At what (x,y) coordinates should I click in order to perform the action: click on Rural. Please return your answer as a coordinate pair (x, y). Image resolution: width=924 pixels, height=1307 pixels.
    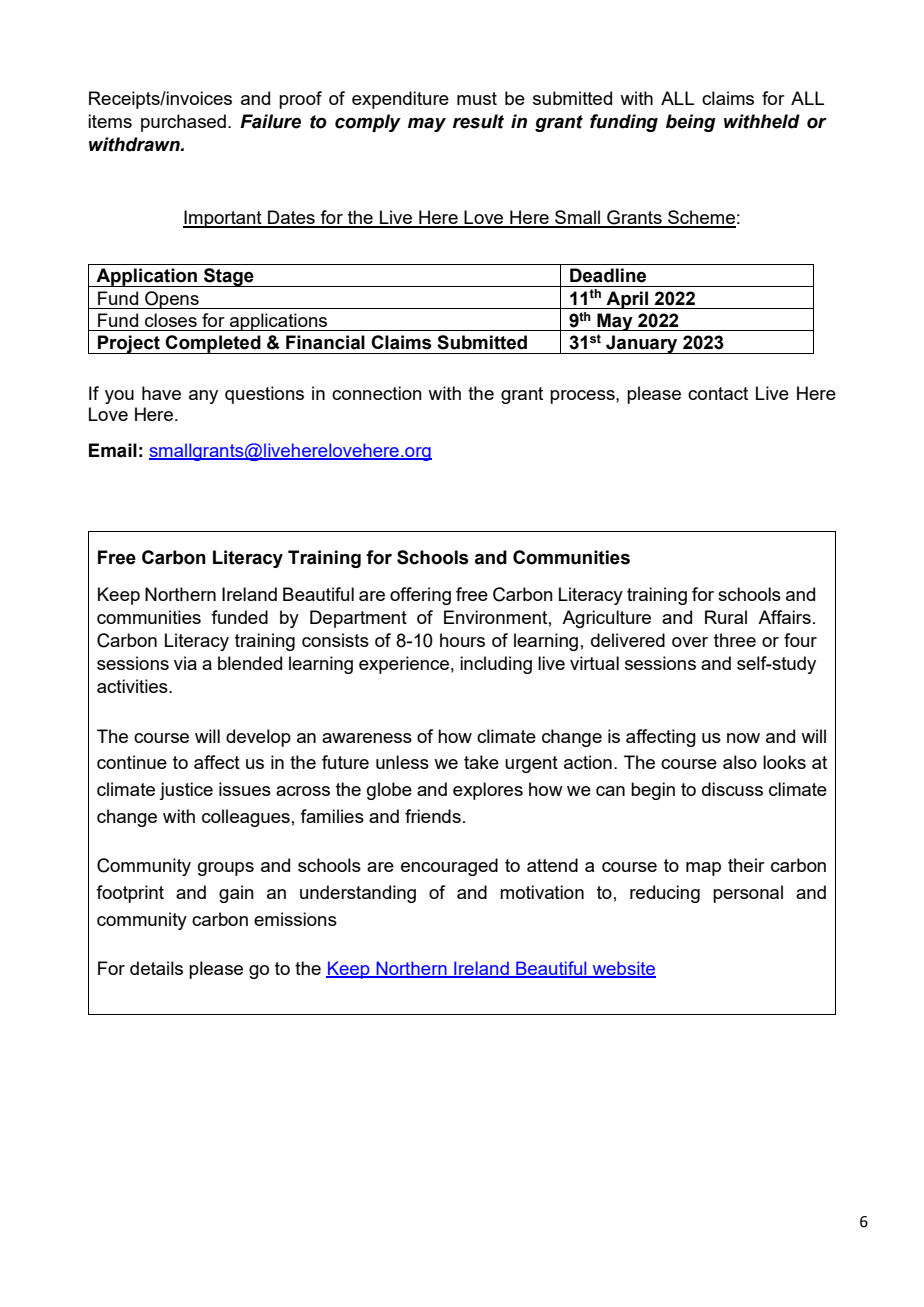
    Looking at the image, I should click on (726, 617).
